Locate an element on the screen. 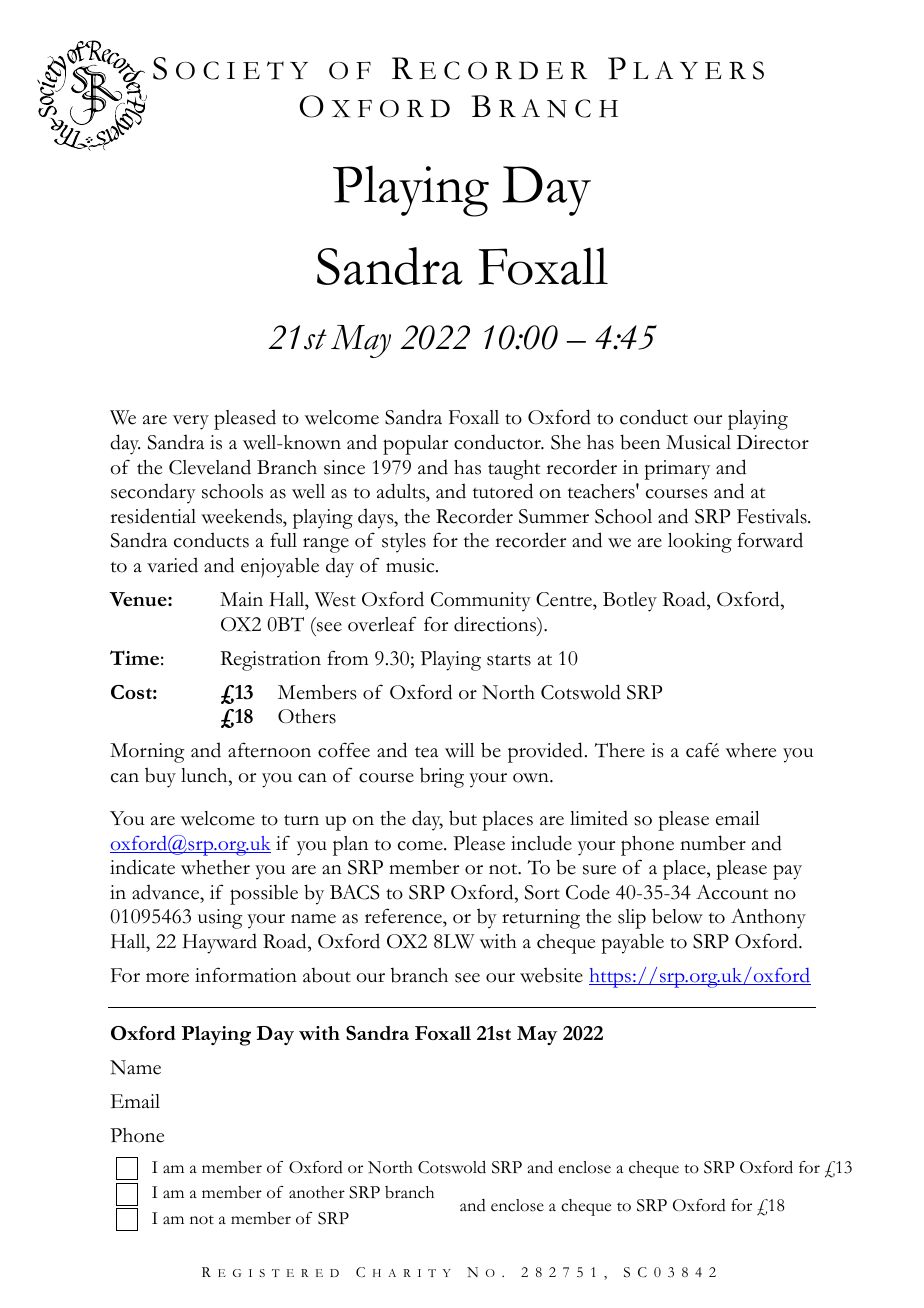  popular is located at coordinates (415, 445).
